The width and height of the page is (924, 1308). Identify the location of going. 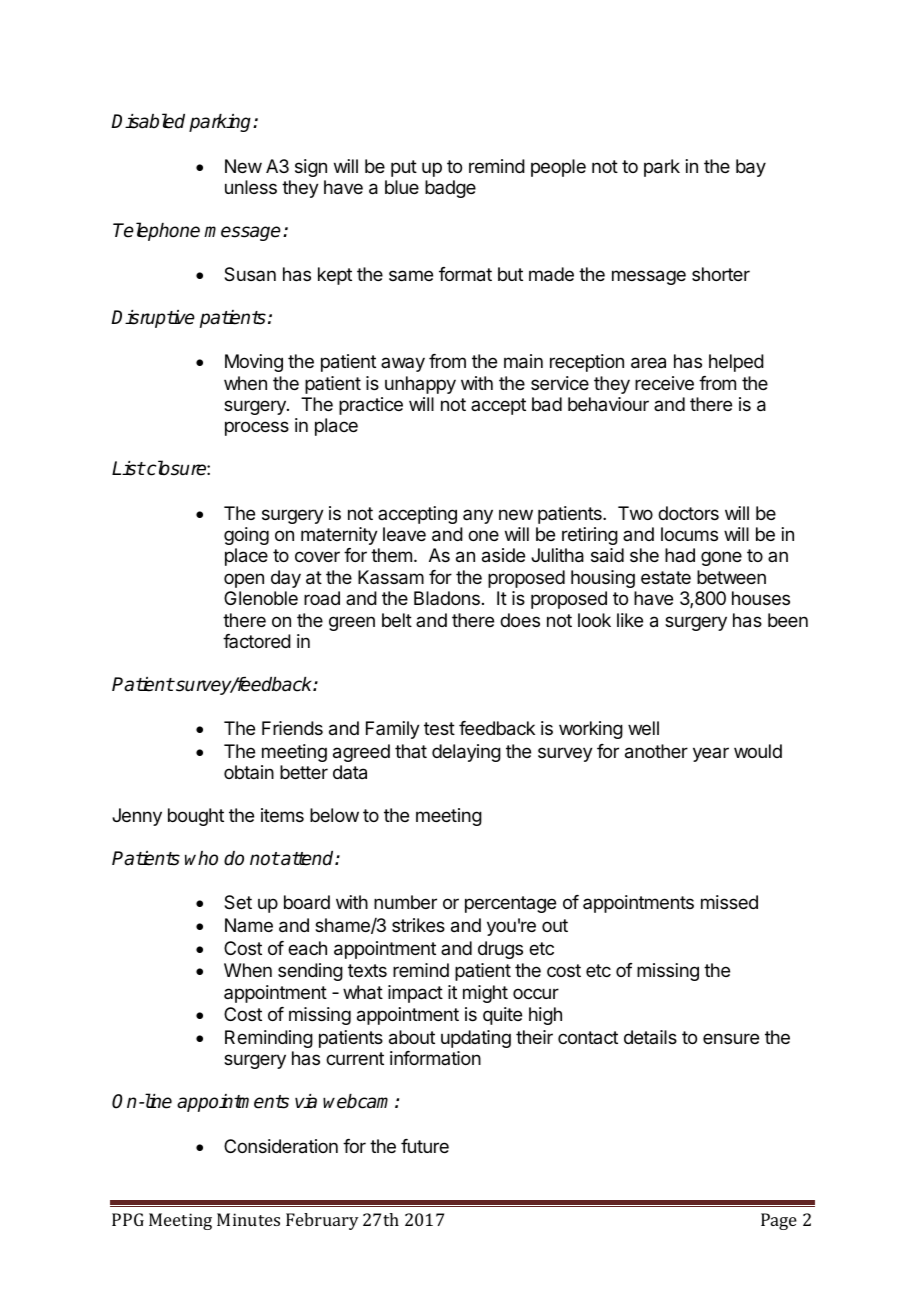
(246, 536).
